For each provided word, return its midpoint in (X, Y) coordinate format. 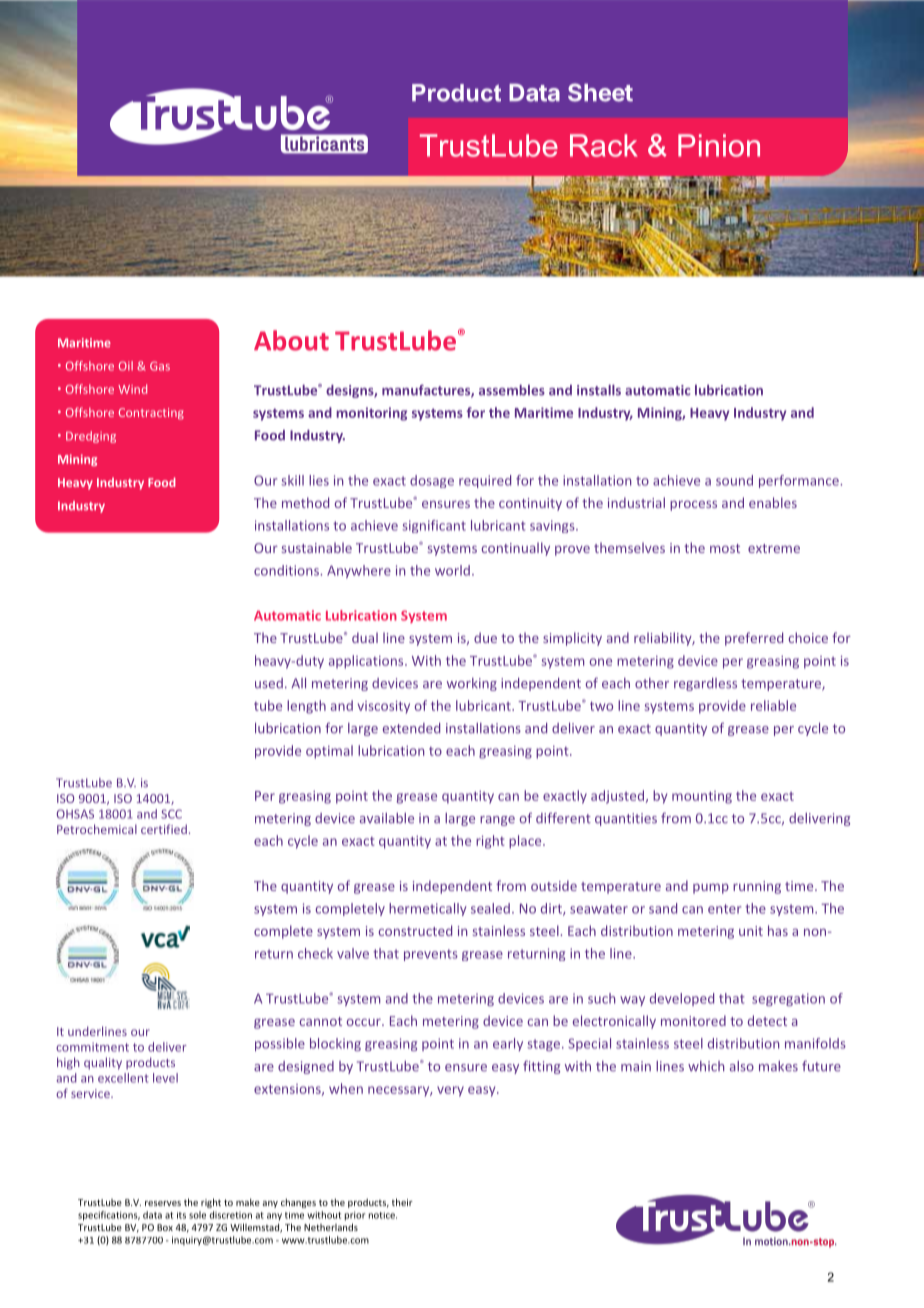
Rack (604, 145)
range (497, 821)
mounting (702, 797)
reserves (163, 1203)
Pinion (719, 145)
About (291, 340)
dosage (432, 481)
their (402, 1202)
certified (164, 829)
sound (734, 480)
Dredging (91, 437)
